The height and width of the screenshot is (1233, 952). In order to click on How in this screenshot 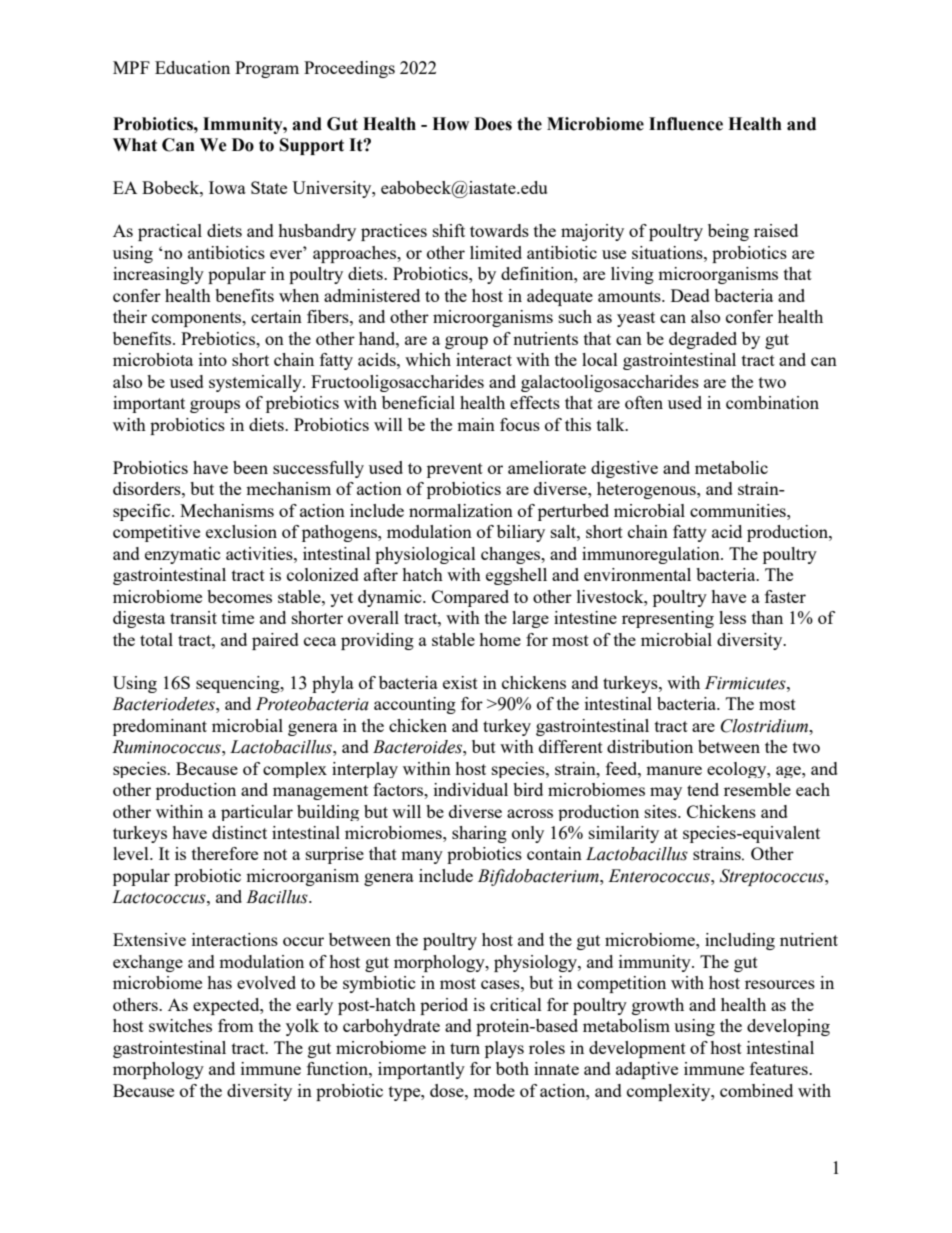, I will do `click(450, 124)`.
